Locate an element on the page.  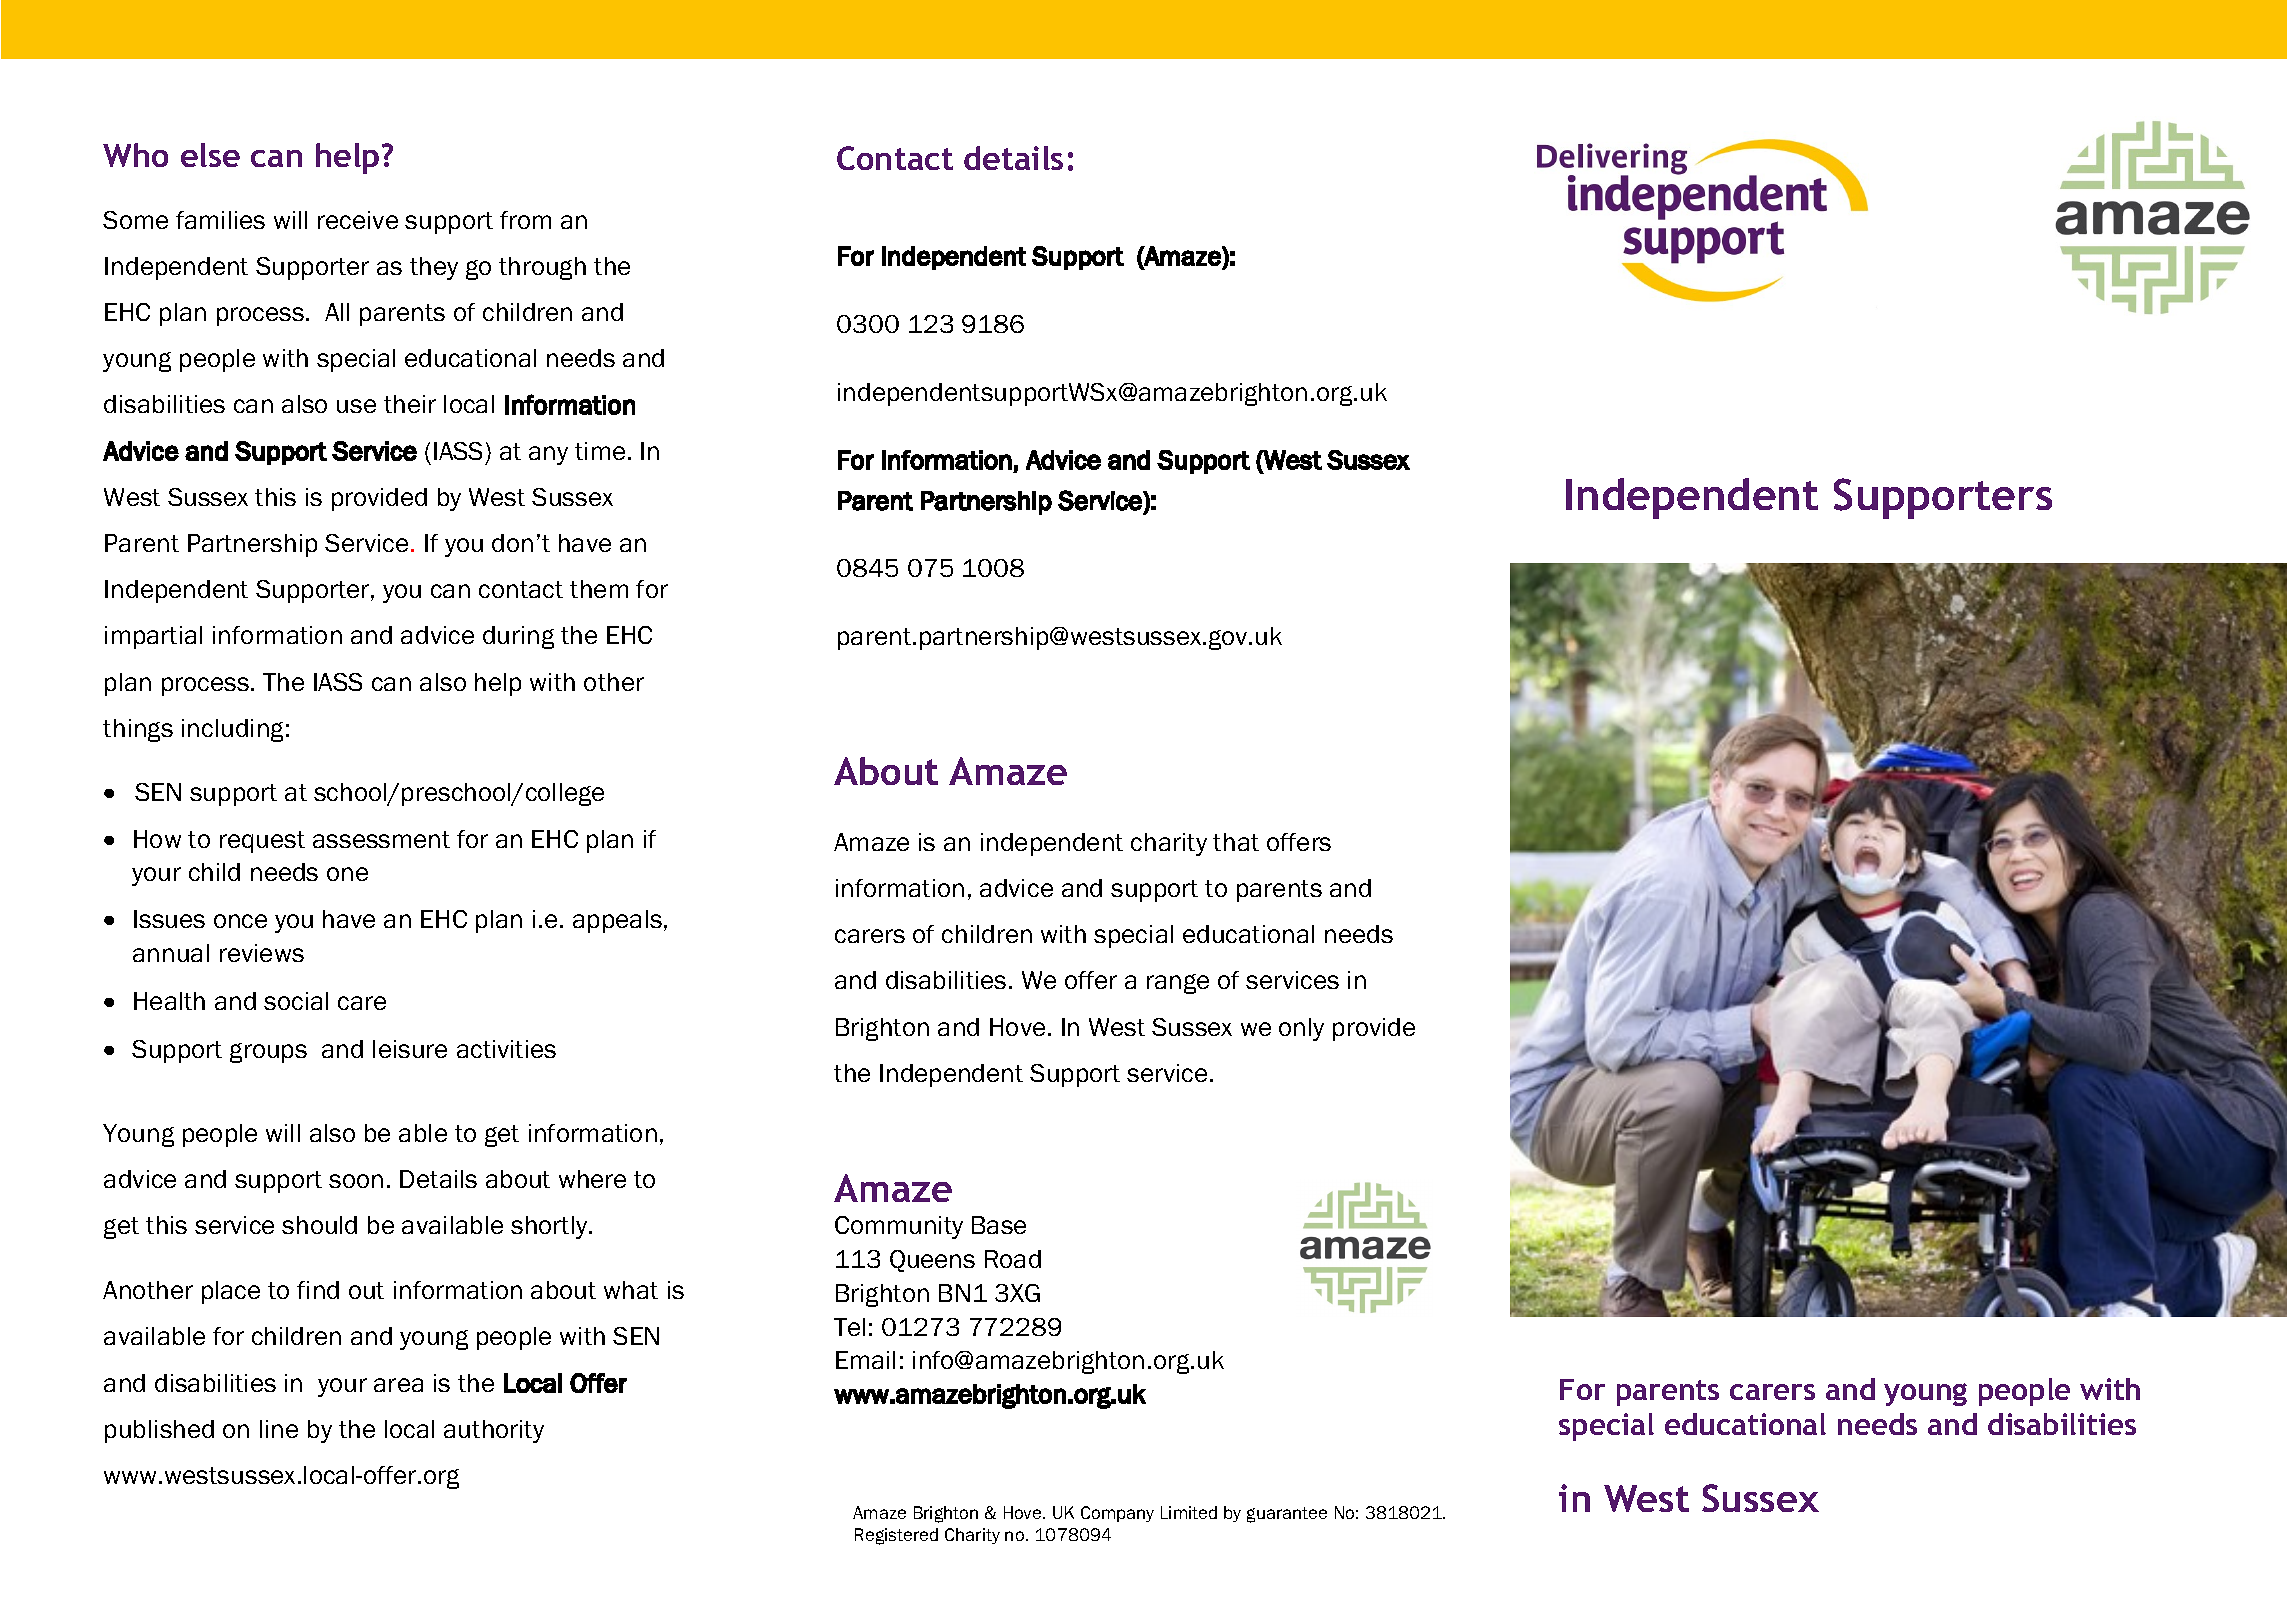
groups is located at coordinates (268, 1053).
